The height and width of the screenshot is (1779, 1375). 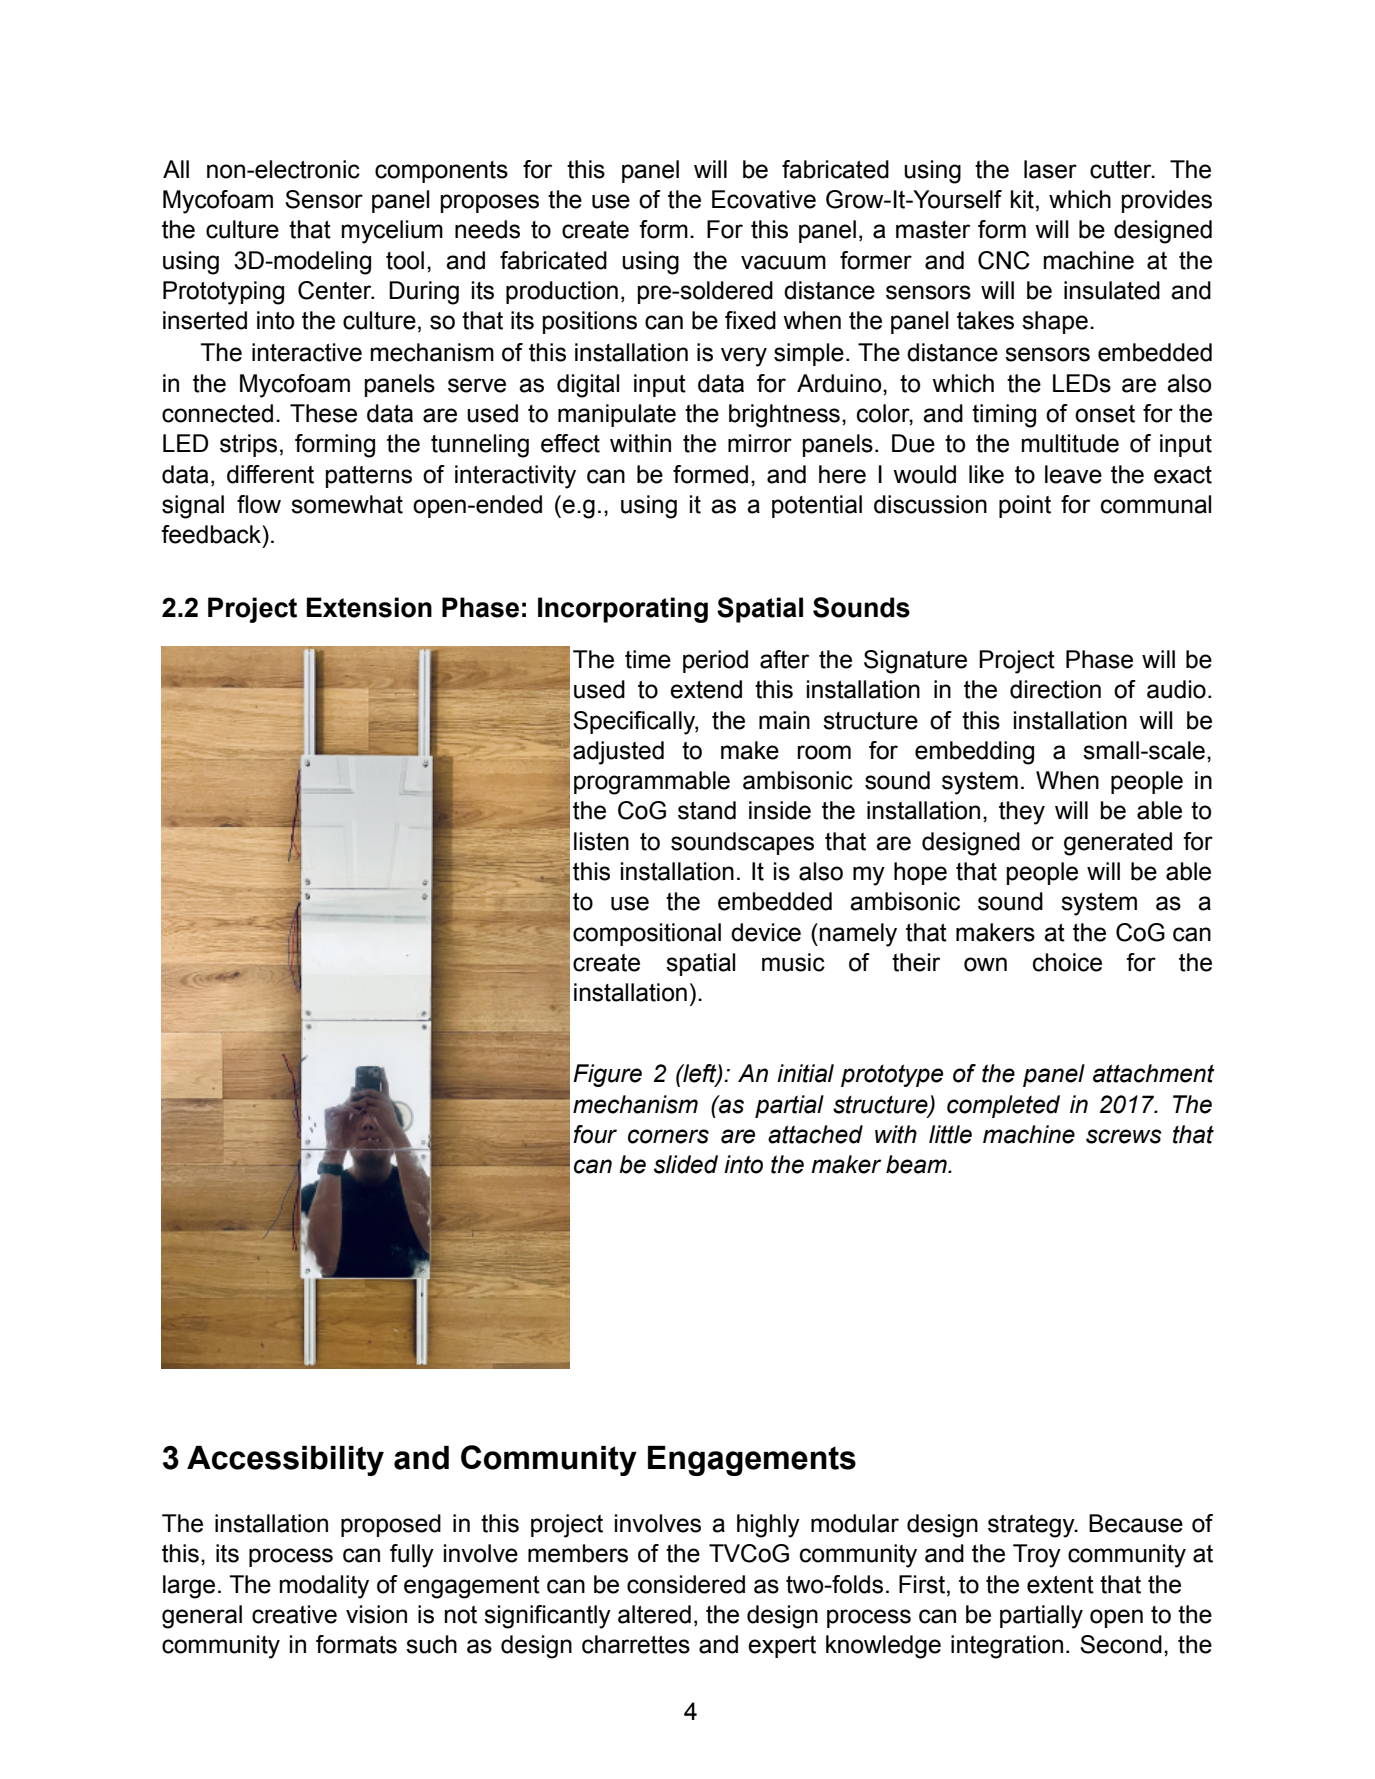 I want to click on screws, so click(x=1124, y=1136).
